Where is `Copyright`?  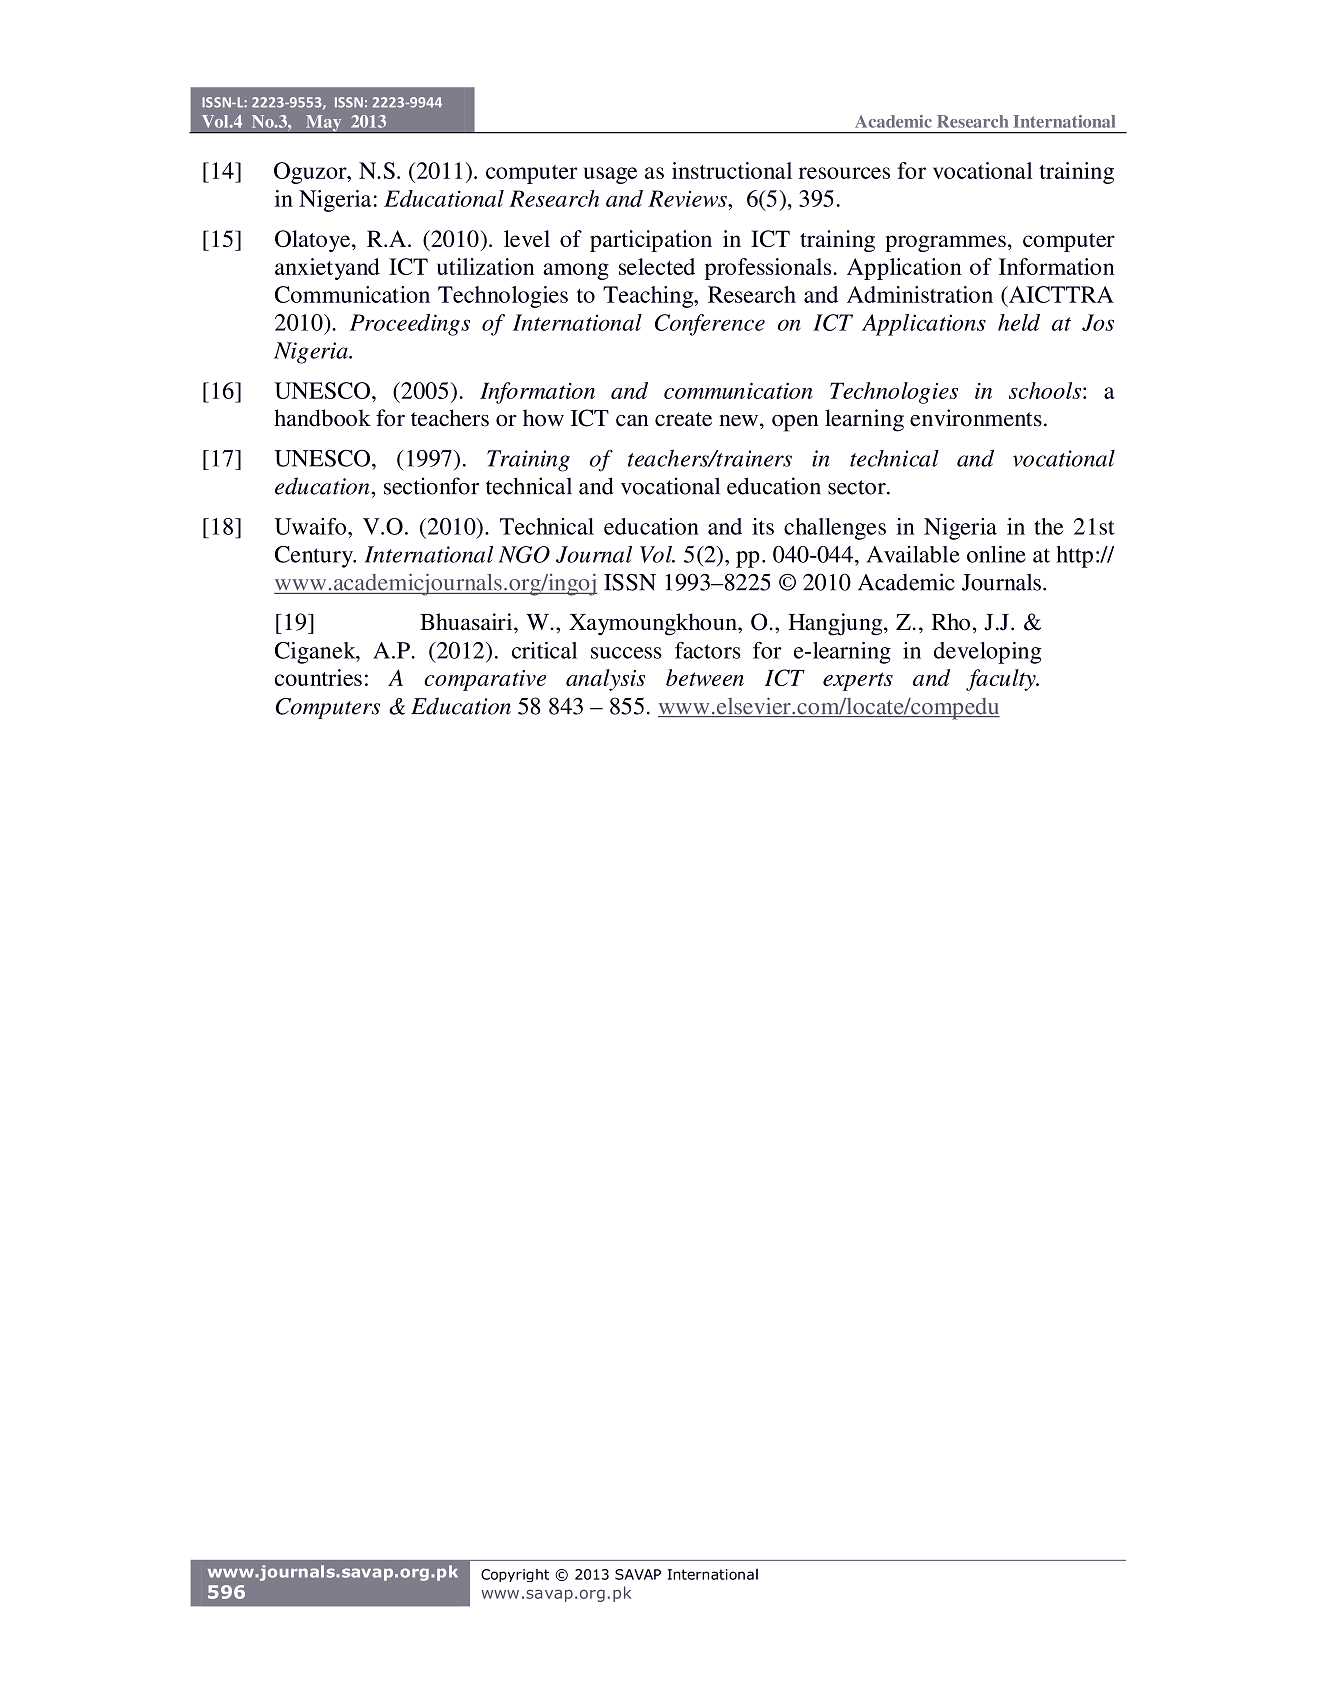 Copyright is located at coordinates (515, 1575).
